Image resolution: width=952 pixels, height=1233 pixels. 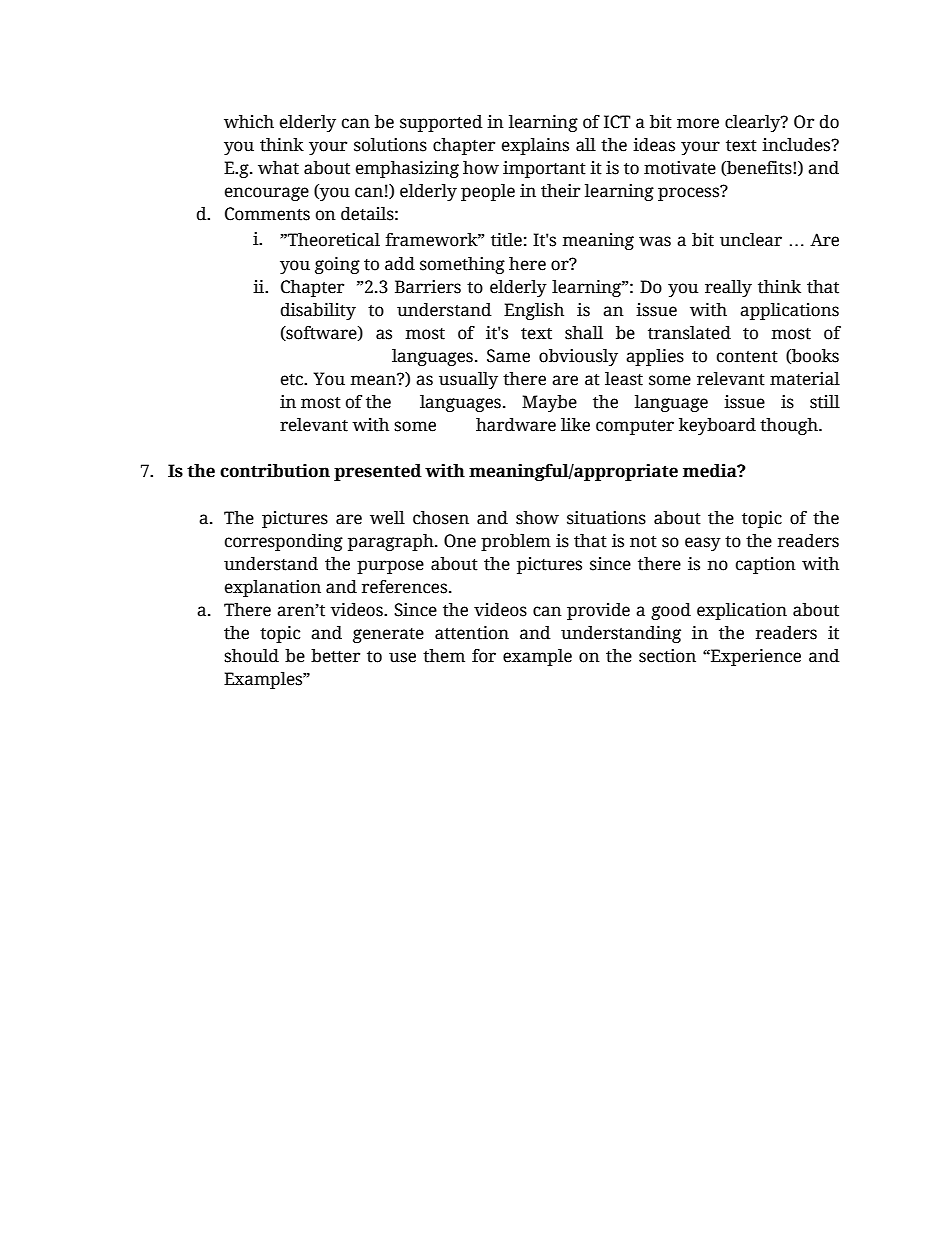 What do you see at coordinates (549, 403) in the image?
I see `Maybe` at bounding box center [549, 403].
